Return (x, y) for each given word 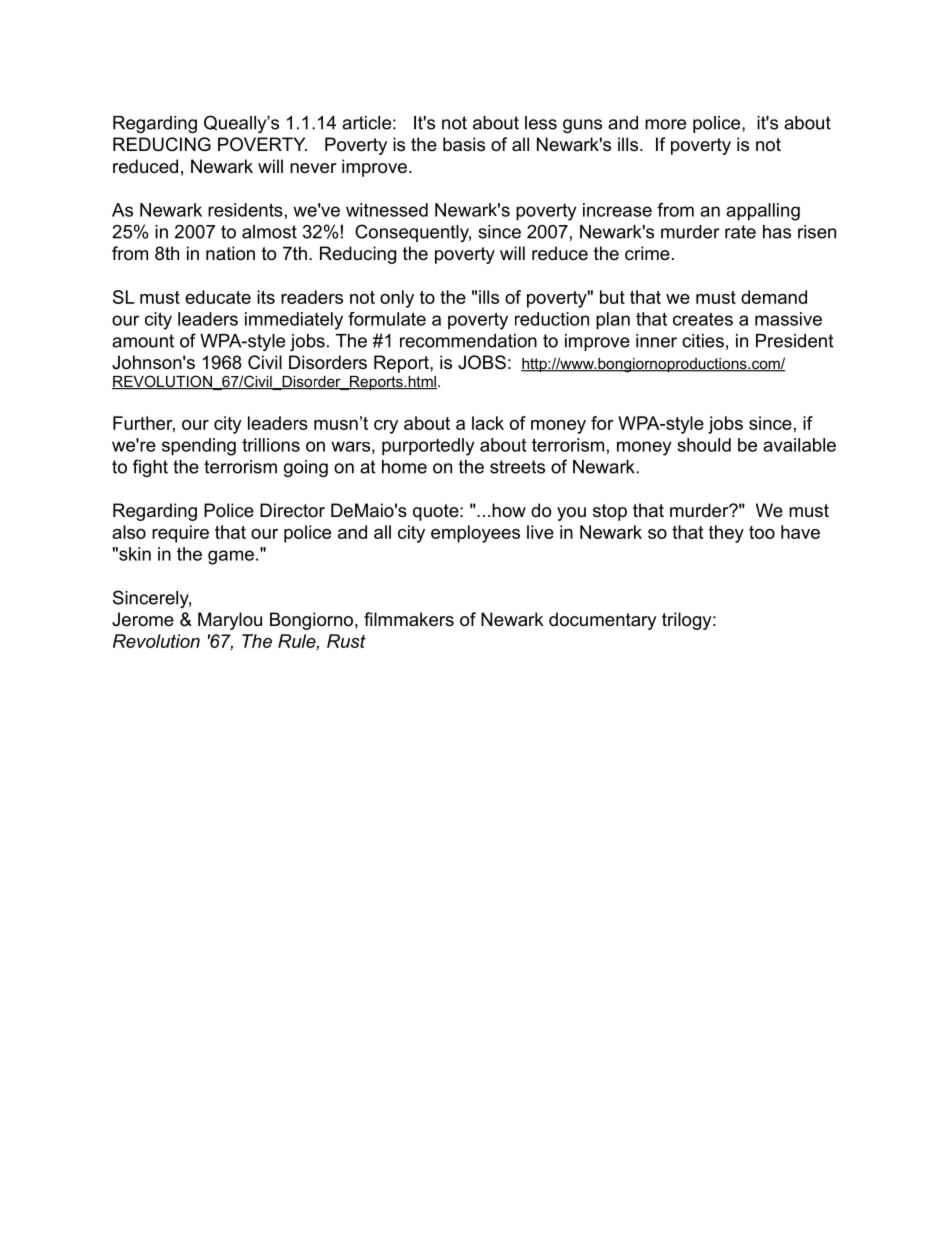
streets (517, 467)
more (665, 124)
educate (218, 297)
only (397, 299)
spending (199, 447)
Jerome (143, 619)
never (313, 168)
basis (464, 144)
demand (774, 297)
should (704, 445)
